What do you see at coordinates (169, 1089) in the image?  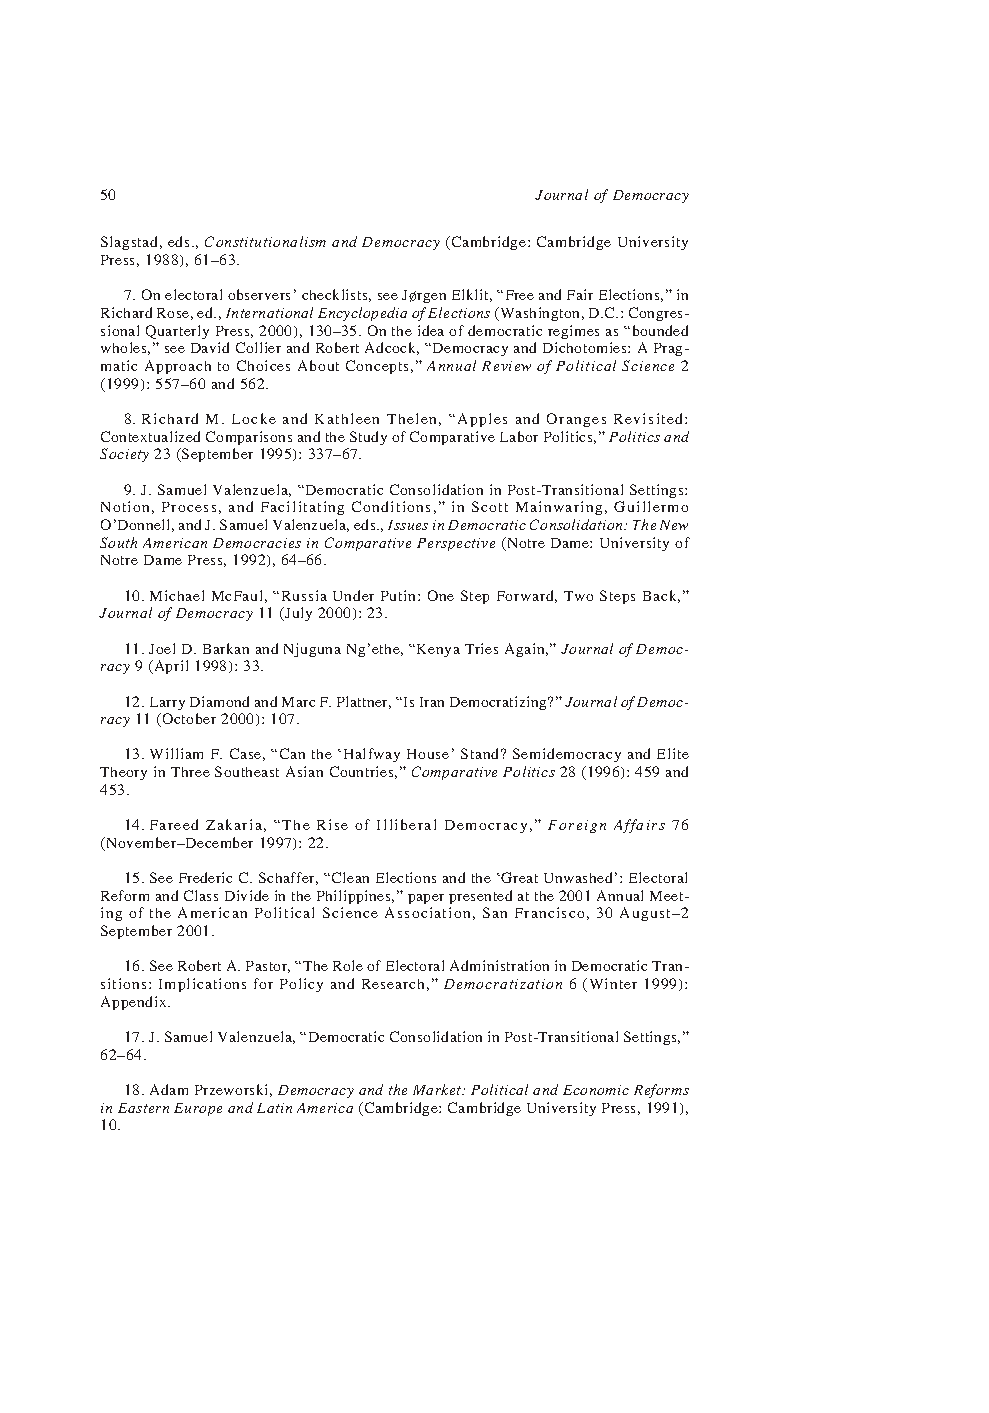 I see `Adam` at bounding box center [169, 1089].
